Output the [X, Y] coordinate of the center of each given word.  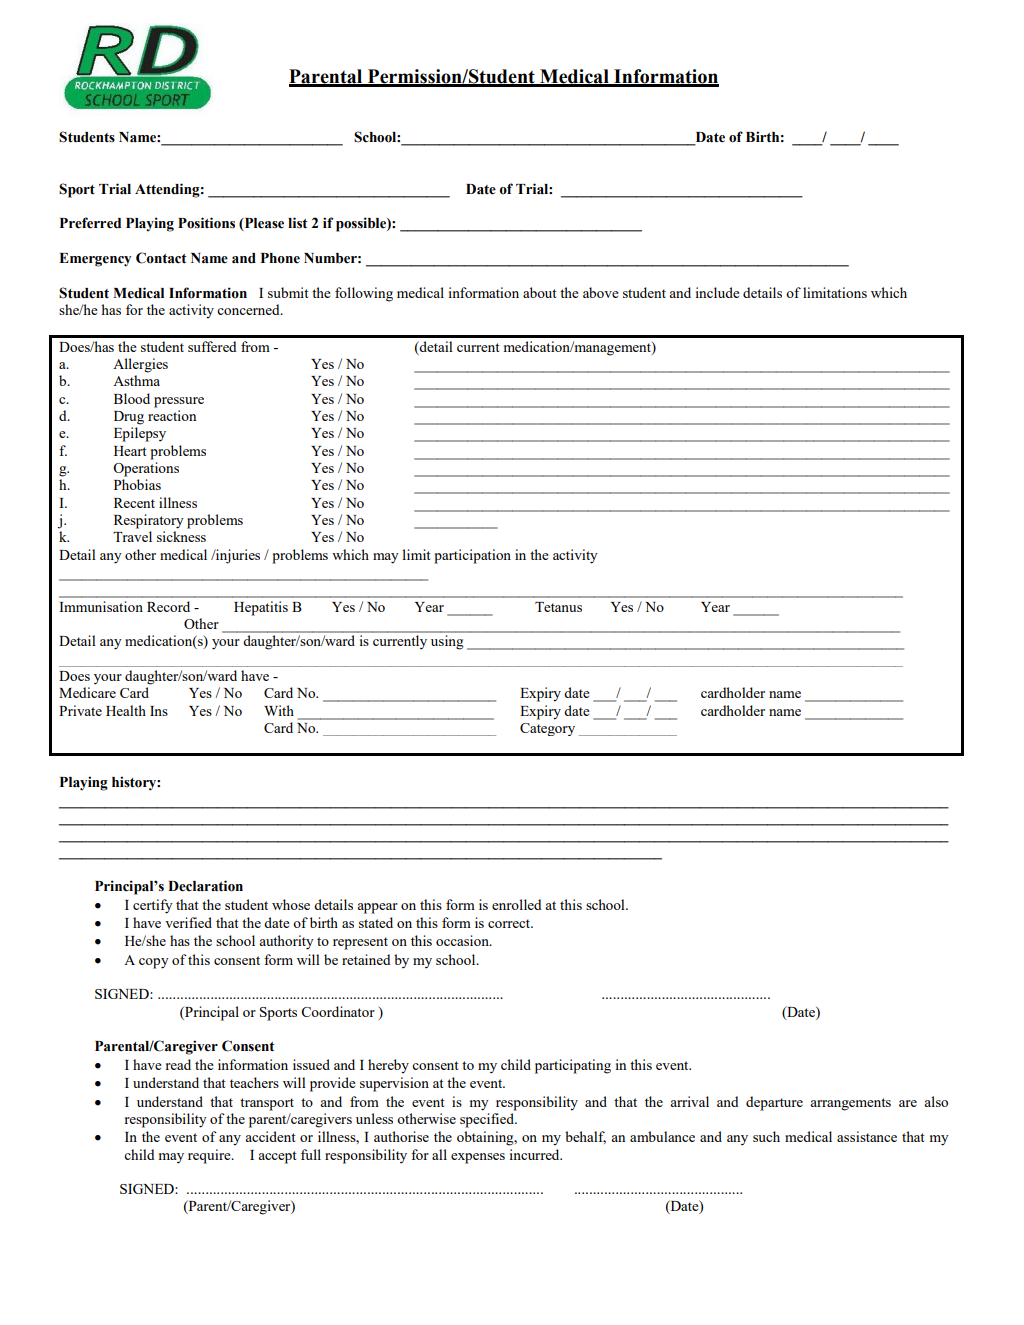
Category [547, 729]
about [540, 292]
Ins [159, 711]
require [210, 1156]
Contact [161, 258]
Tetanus [558, 607]
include [718, 292]
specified [488, 1120]
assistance [867, 1136]
